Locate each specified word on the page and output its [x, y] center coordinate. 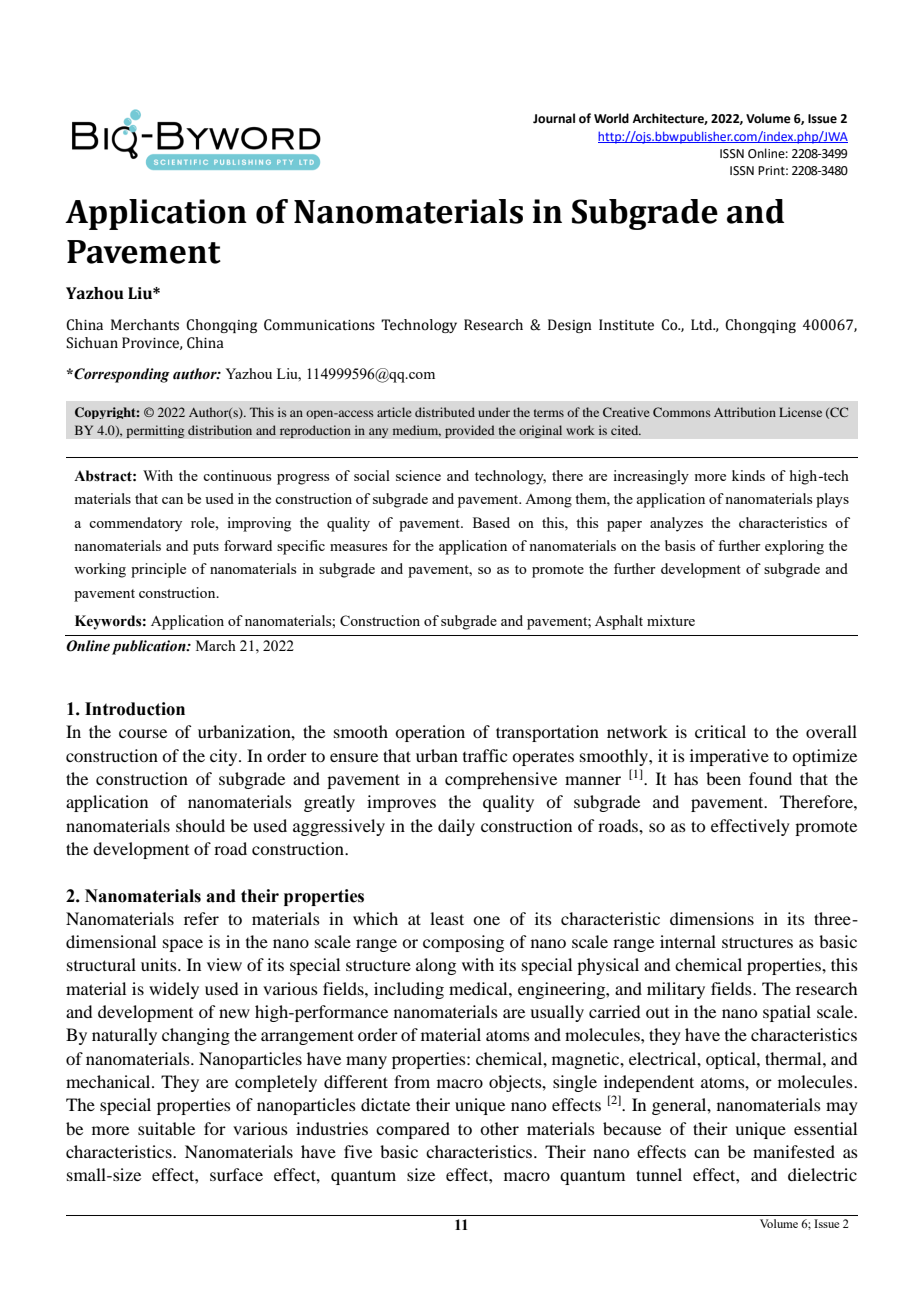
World [611, 118]
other [499, 1128]
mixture [671, 620]
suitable [166, 1128]
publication [150, 647]
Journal [554, 118]
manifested [794, 1151]
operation [430, 733]
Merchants [145, 325]
